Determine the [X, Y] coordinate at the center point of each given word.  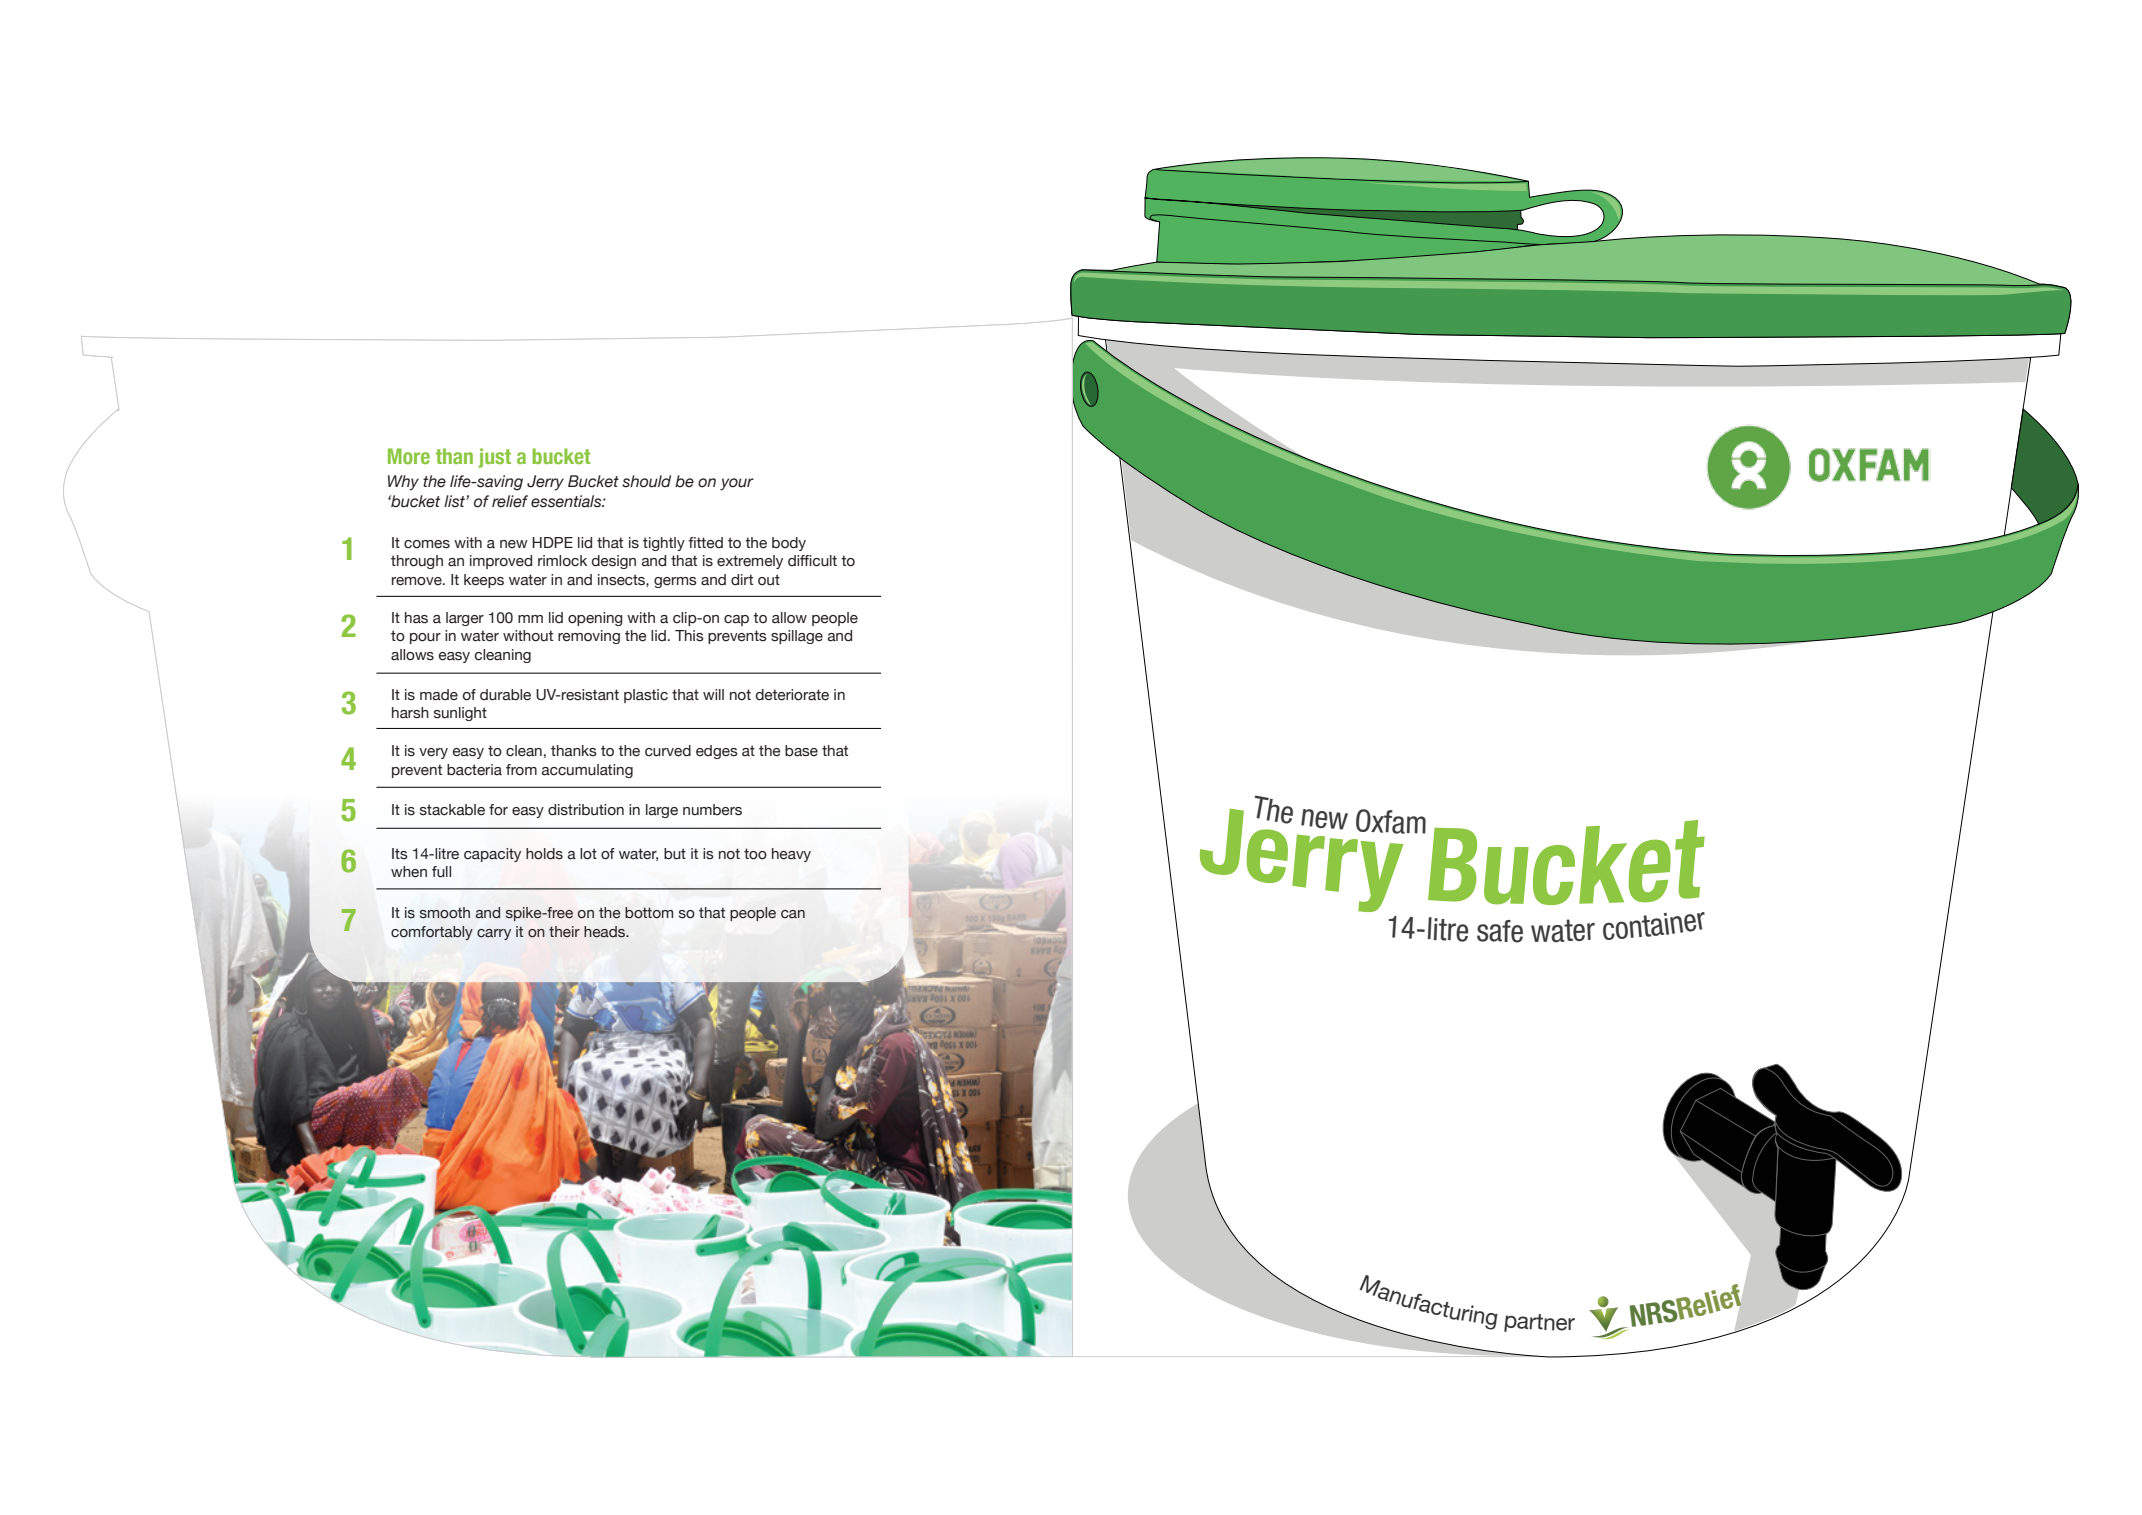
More [409, 456]
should [646, 481]
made [439, 695]
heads [605, 932]
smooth [445, 913]
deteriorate [792, 695]
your [737, 484]
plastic [646, 696]
